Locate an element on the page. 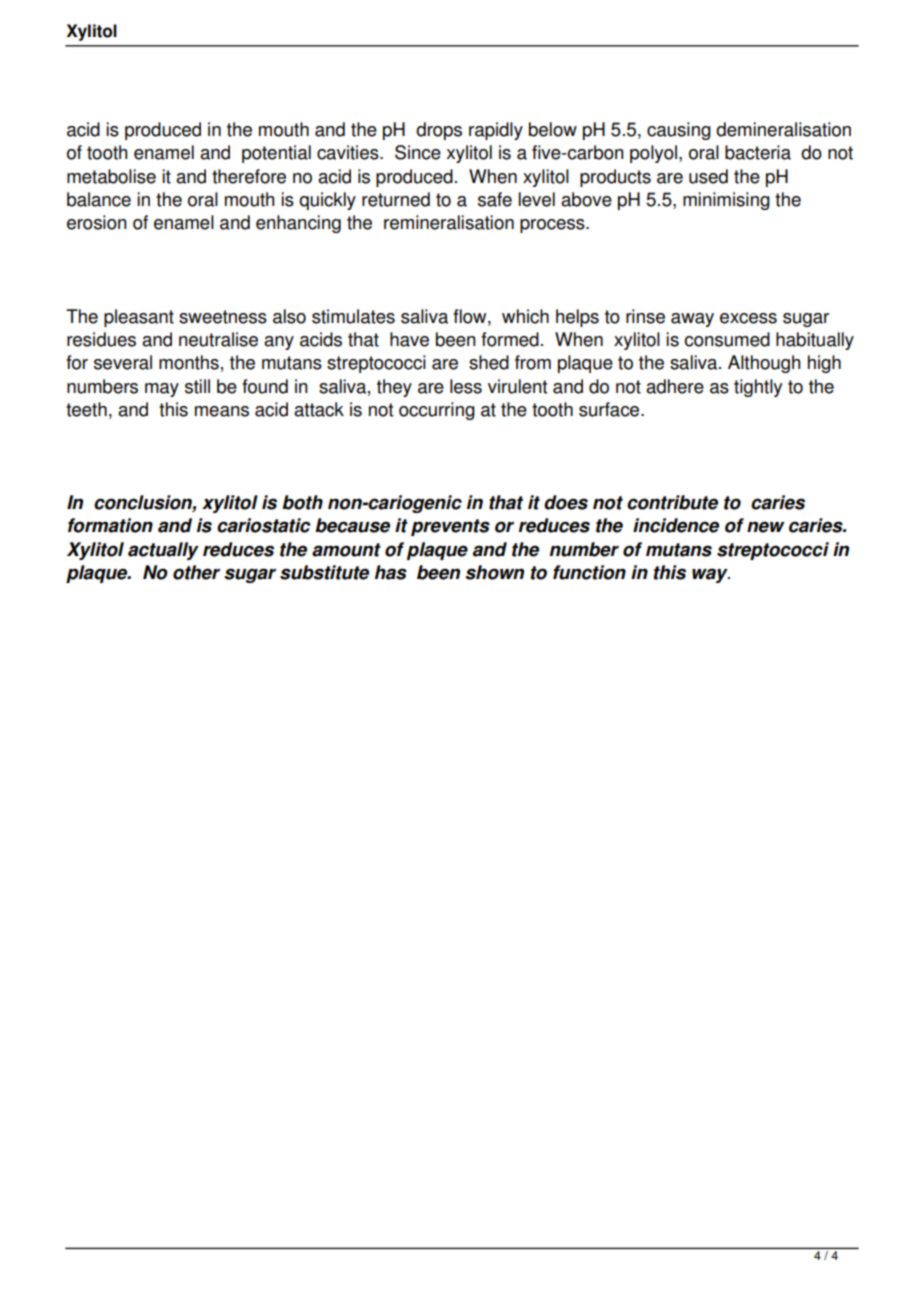 The width and height of the document is (924, 1308). means is located at coordinates (222, 411).
